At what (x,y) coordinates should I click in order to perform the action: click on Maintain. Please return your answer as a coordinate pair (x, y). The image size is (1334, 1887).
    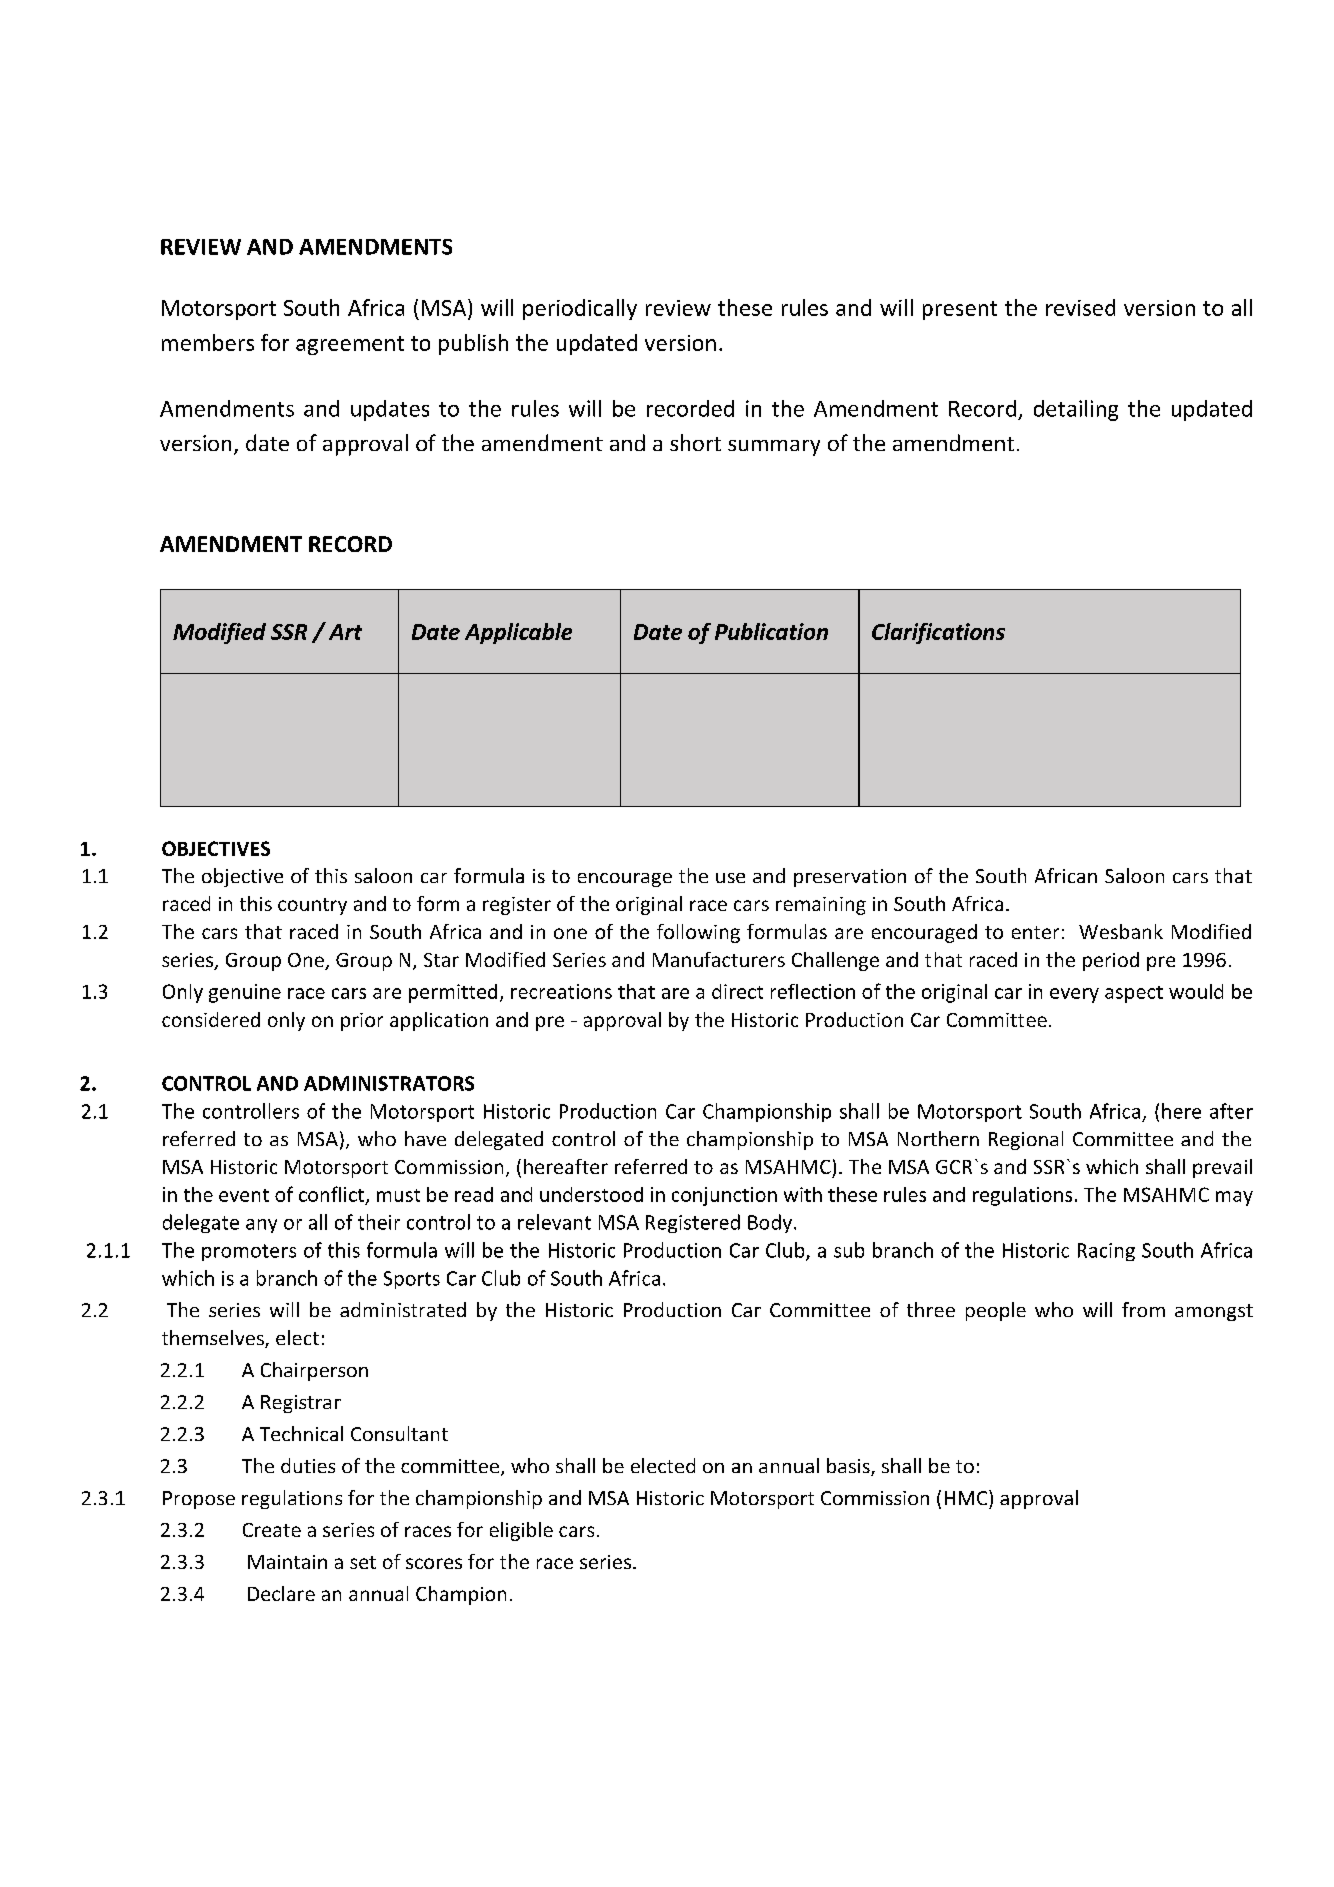
    Looking at the image, I should click on (287, 1562).
